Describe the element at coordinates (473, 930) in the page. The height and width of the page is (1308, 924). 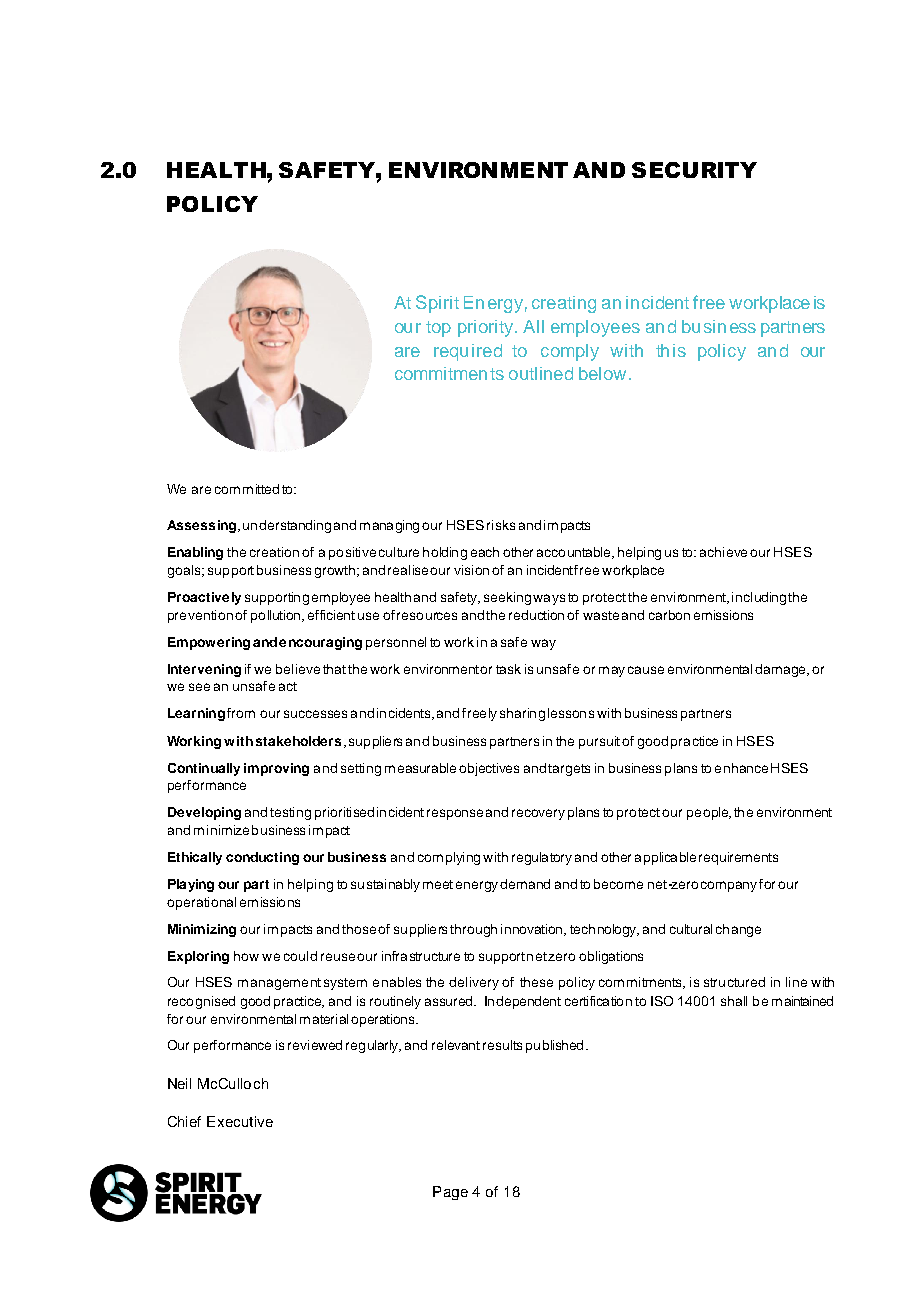
I see `through` at that location.
